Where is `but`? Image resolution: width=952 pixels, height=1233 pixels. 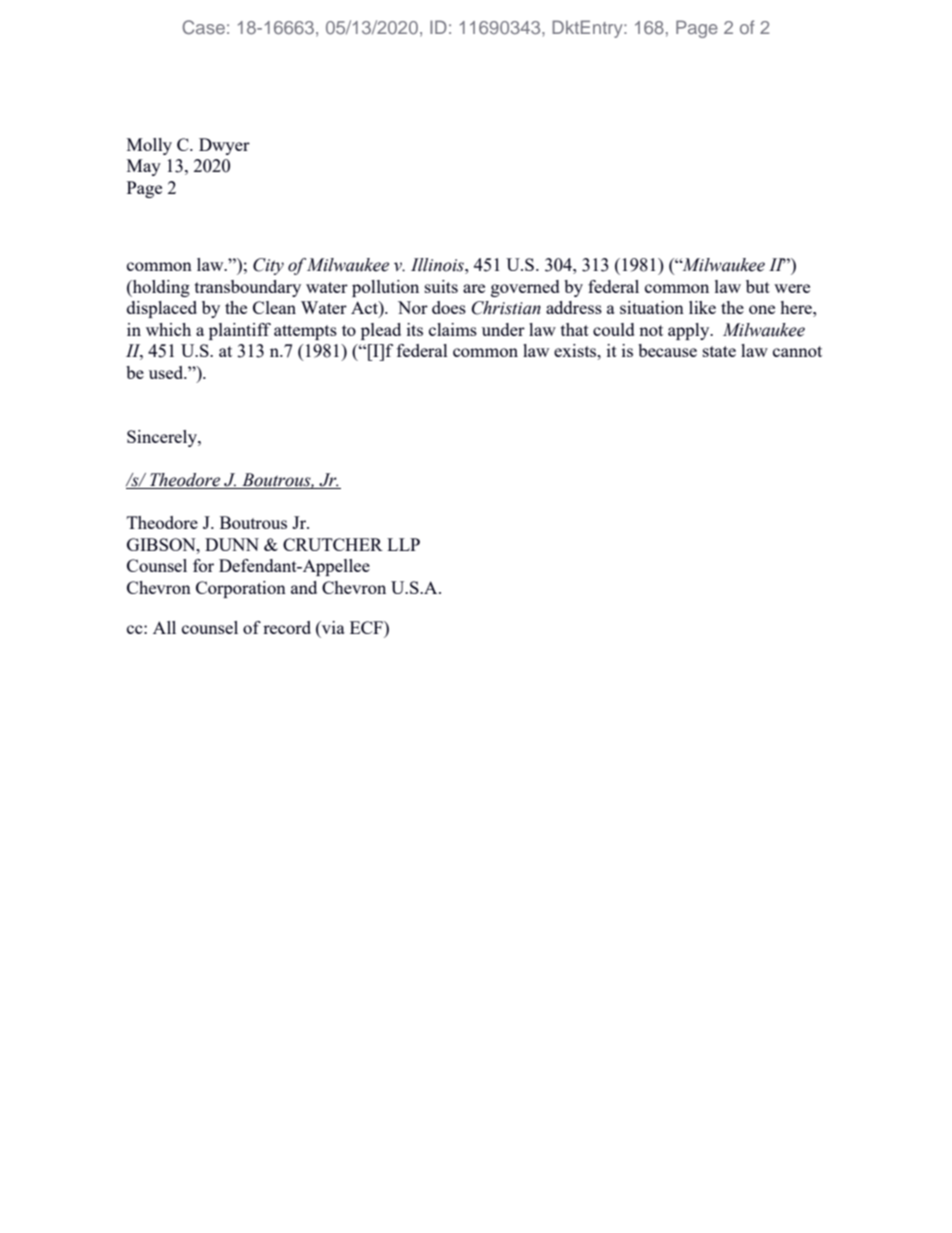 but is located at coordinates (758, 286).
